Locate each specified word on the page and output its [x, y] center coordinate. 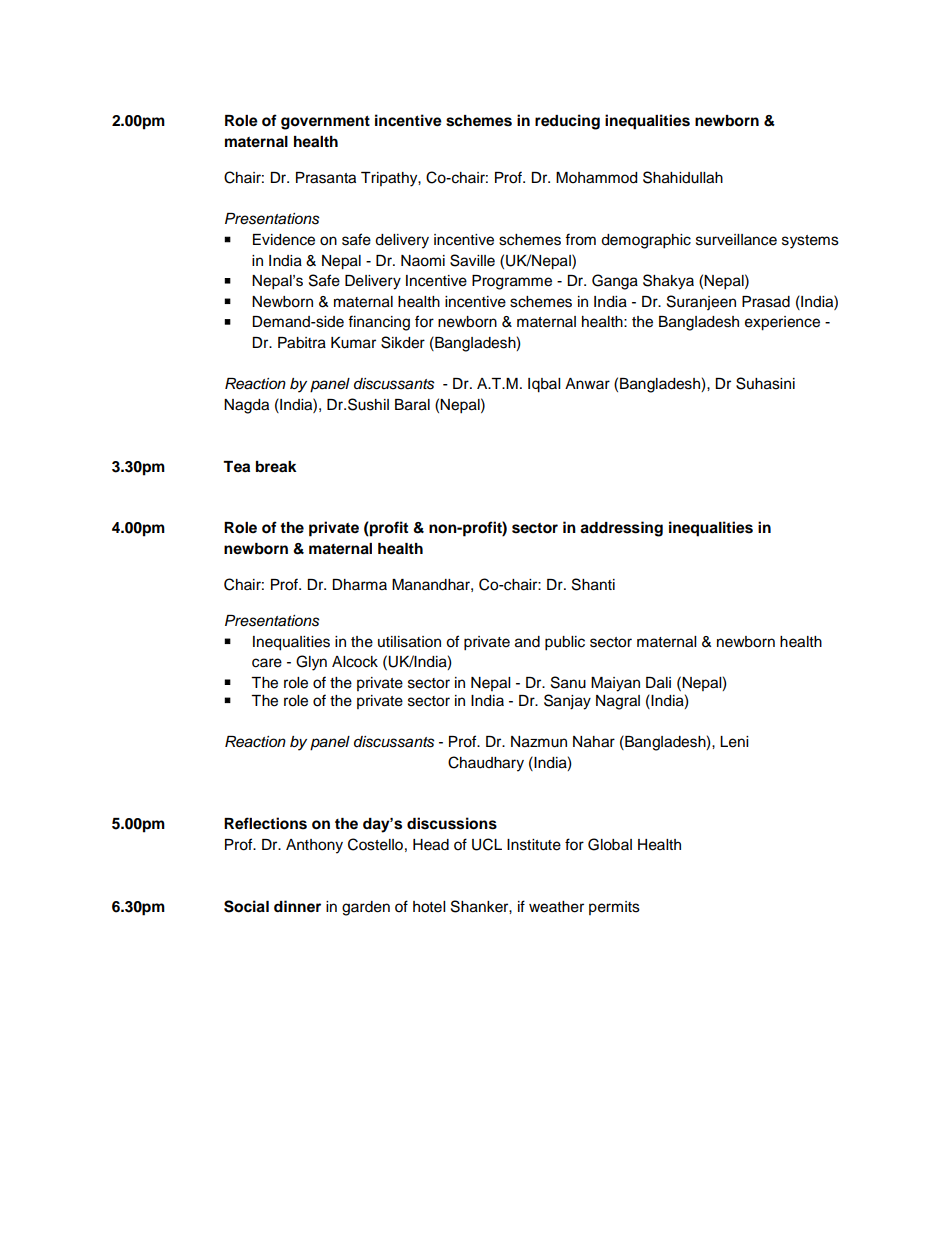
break [276, 467]
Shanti [593, 584]
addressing [621, 529]
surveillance [736, 240]
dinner [297, 906]
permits [614, 908]
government [325, 123]
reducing [567, 122]
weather [556, 907]
